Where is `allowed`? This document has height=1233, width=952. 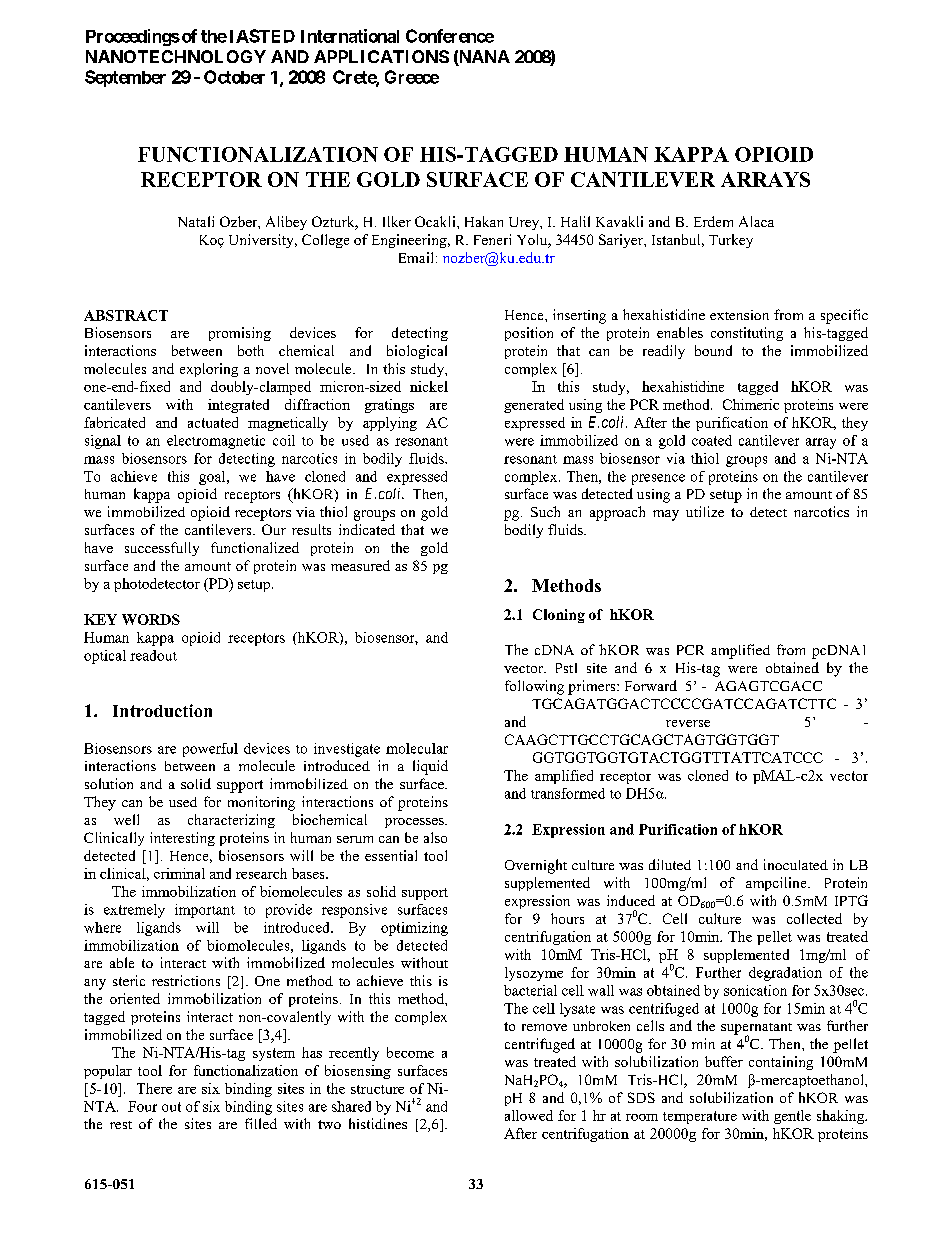
allowed is located at coordinates (529, 1115).
